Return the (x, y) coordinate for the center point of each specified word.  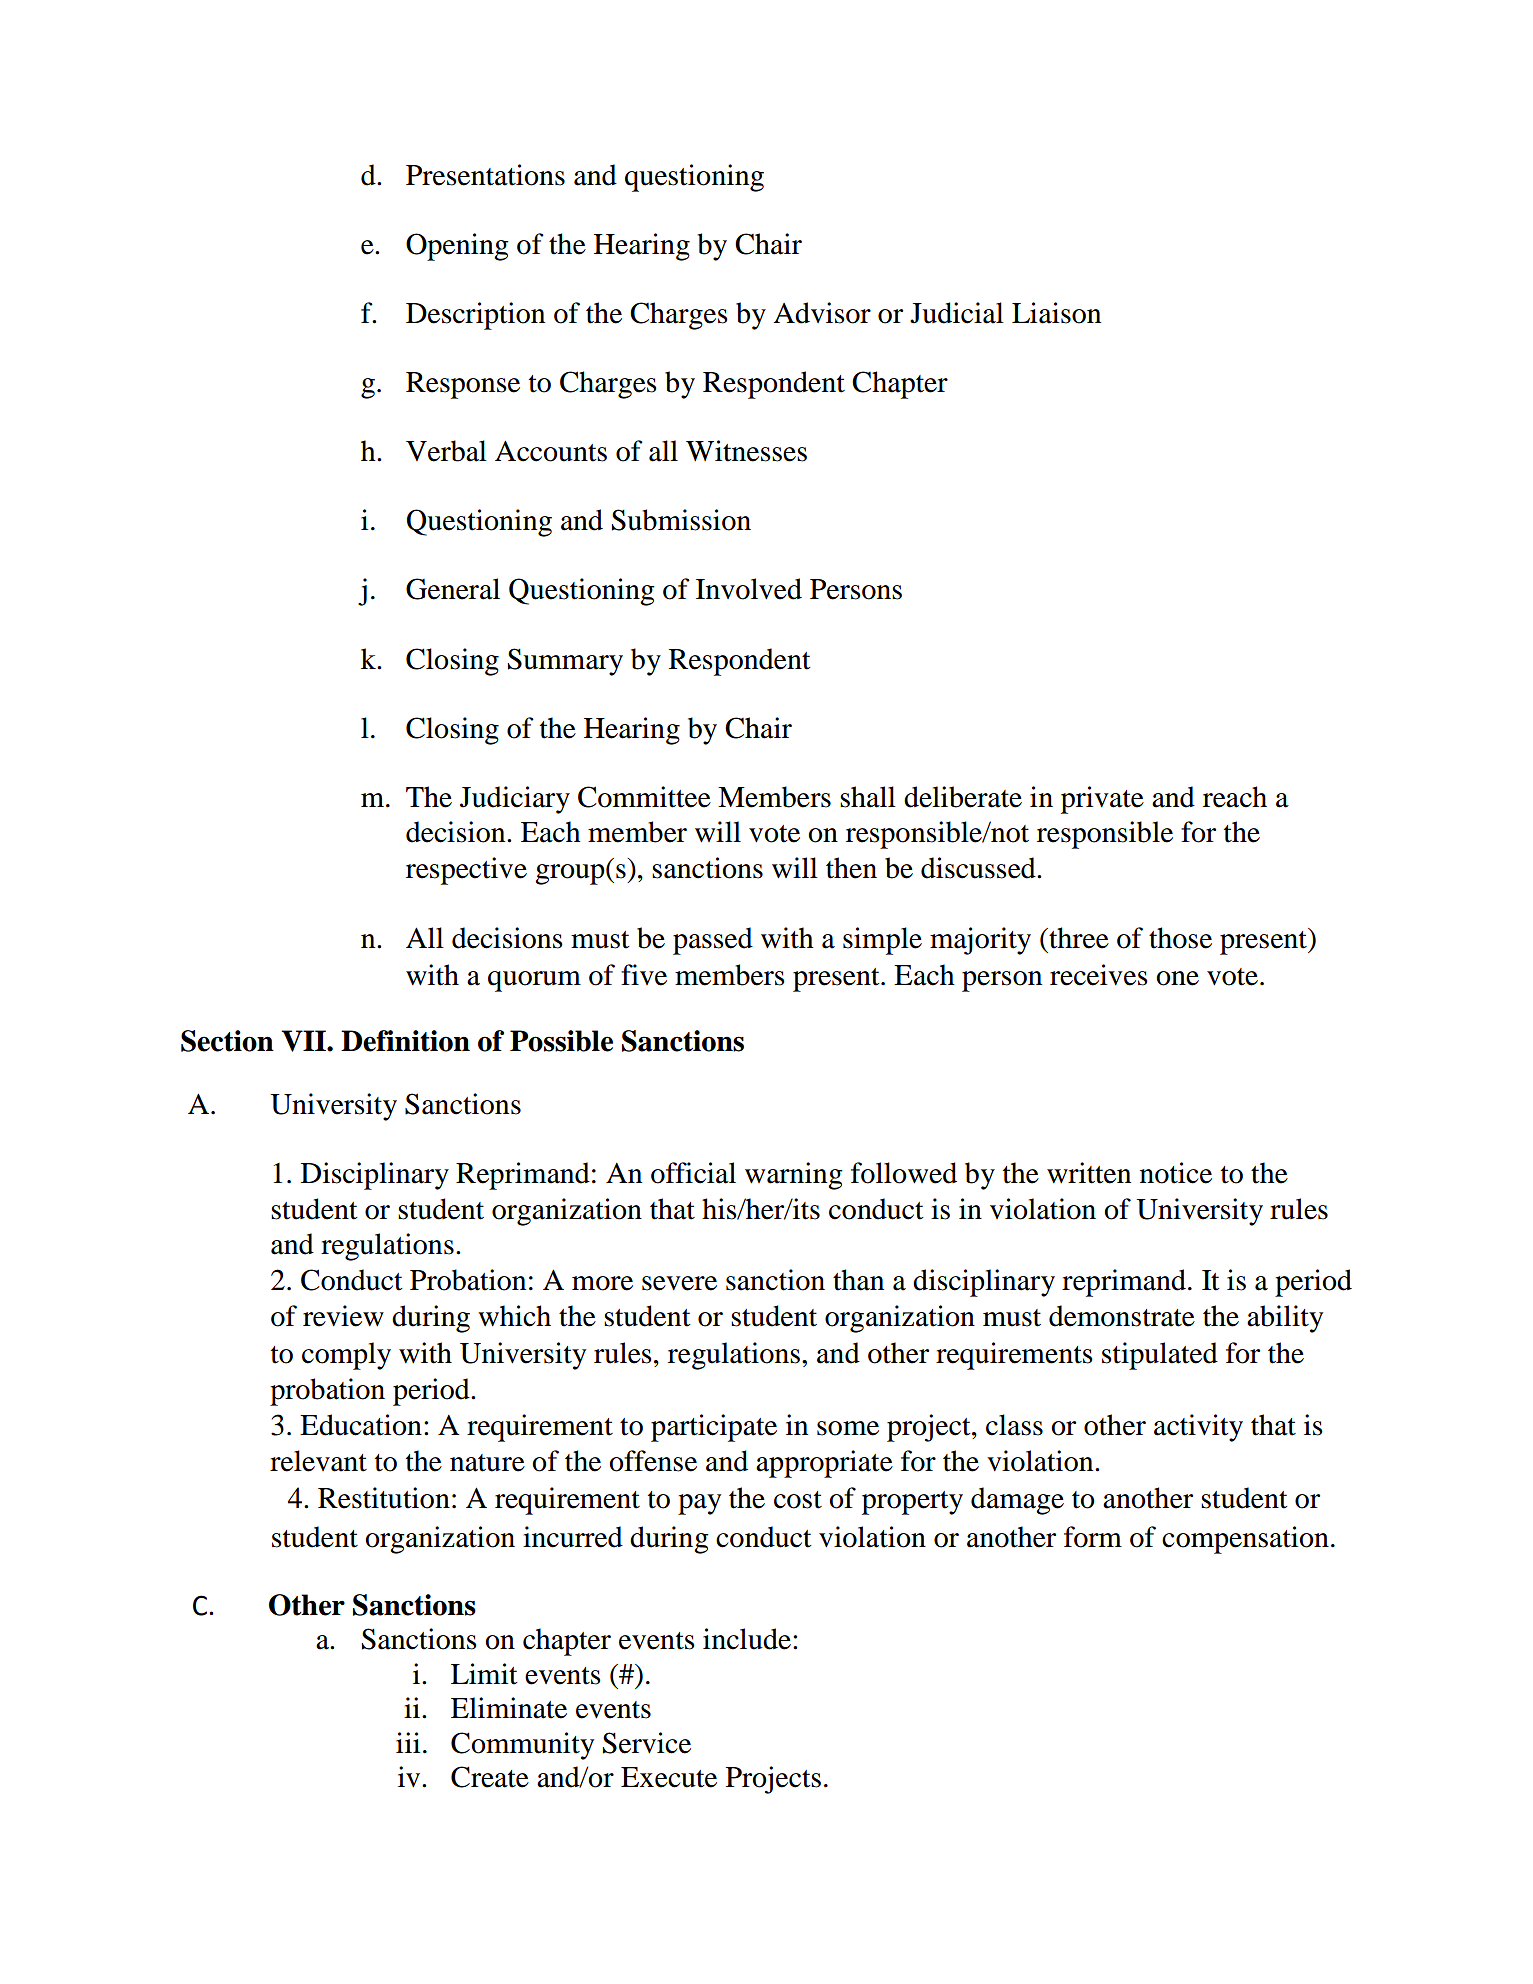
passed (713, 941)
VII (304, 1041)
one (1177, 978)
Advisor (822, 313)
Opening (457, 247)
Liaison (1056, 313)
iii (408, 1742)
